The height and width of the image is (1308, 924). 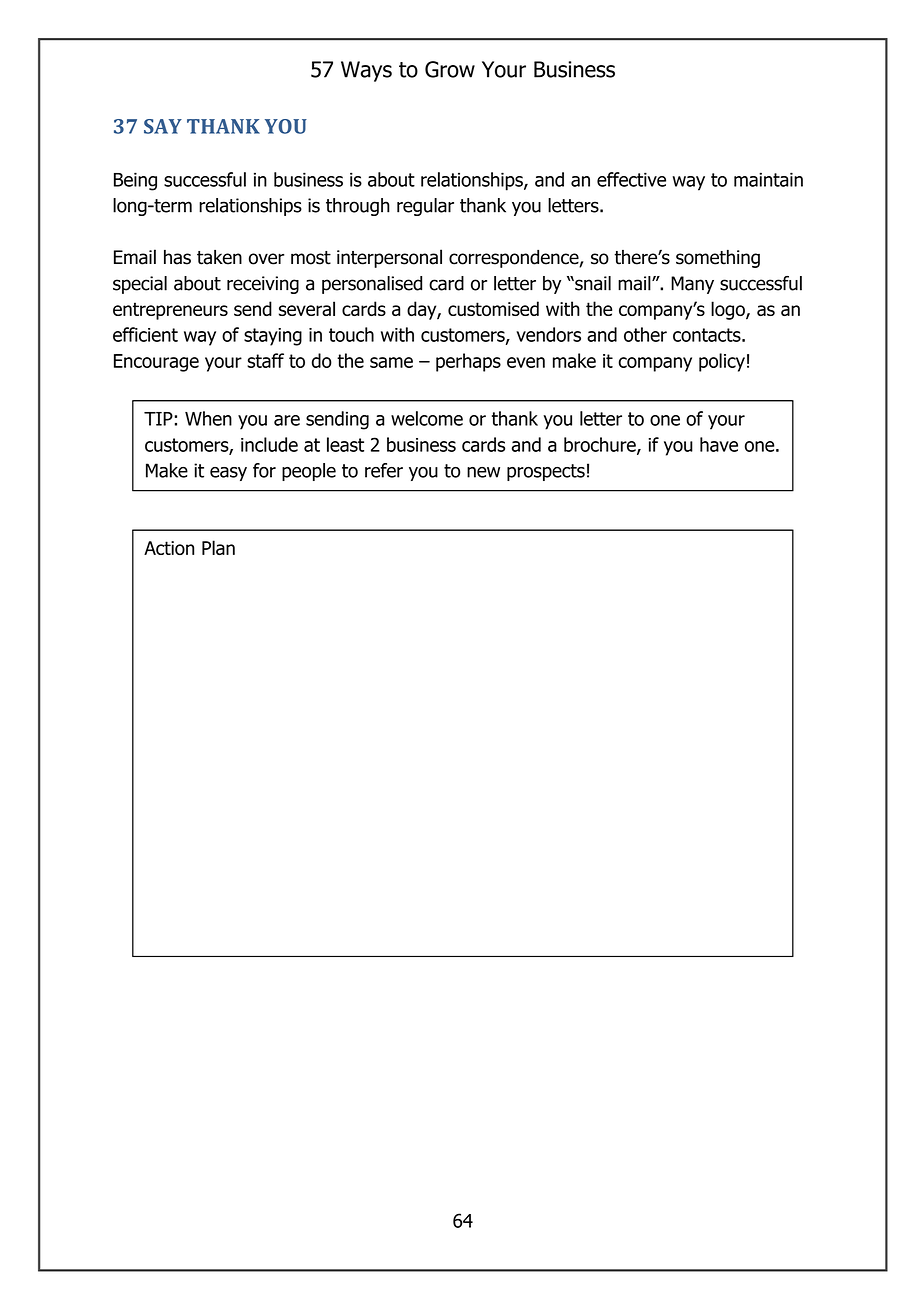 I want to click on entrepreneurs, so click(x=170, y=311).
